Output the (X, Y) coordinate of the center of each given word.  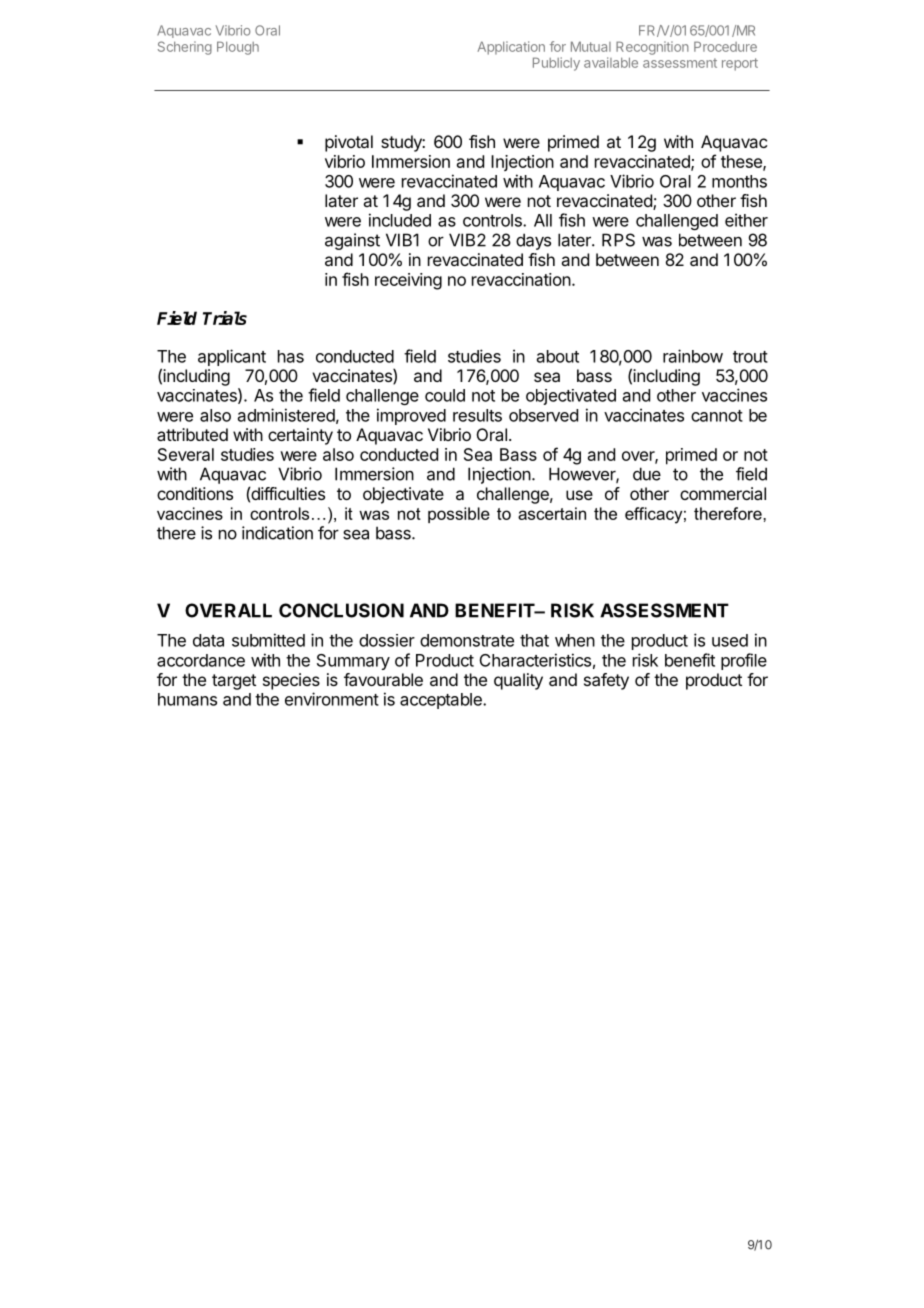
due (647, 474)
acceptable (442, 701)
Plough (238, 48)
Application (511, 48)
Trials (225, 318)
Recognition (652, 48)
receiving (408, 281)
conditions (195, 493)
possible (459, 515)
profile (744, 661)
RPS (618, 240)
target (234, 682)
